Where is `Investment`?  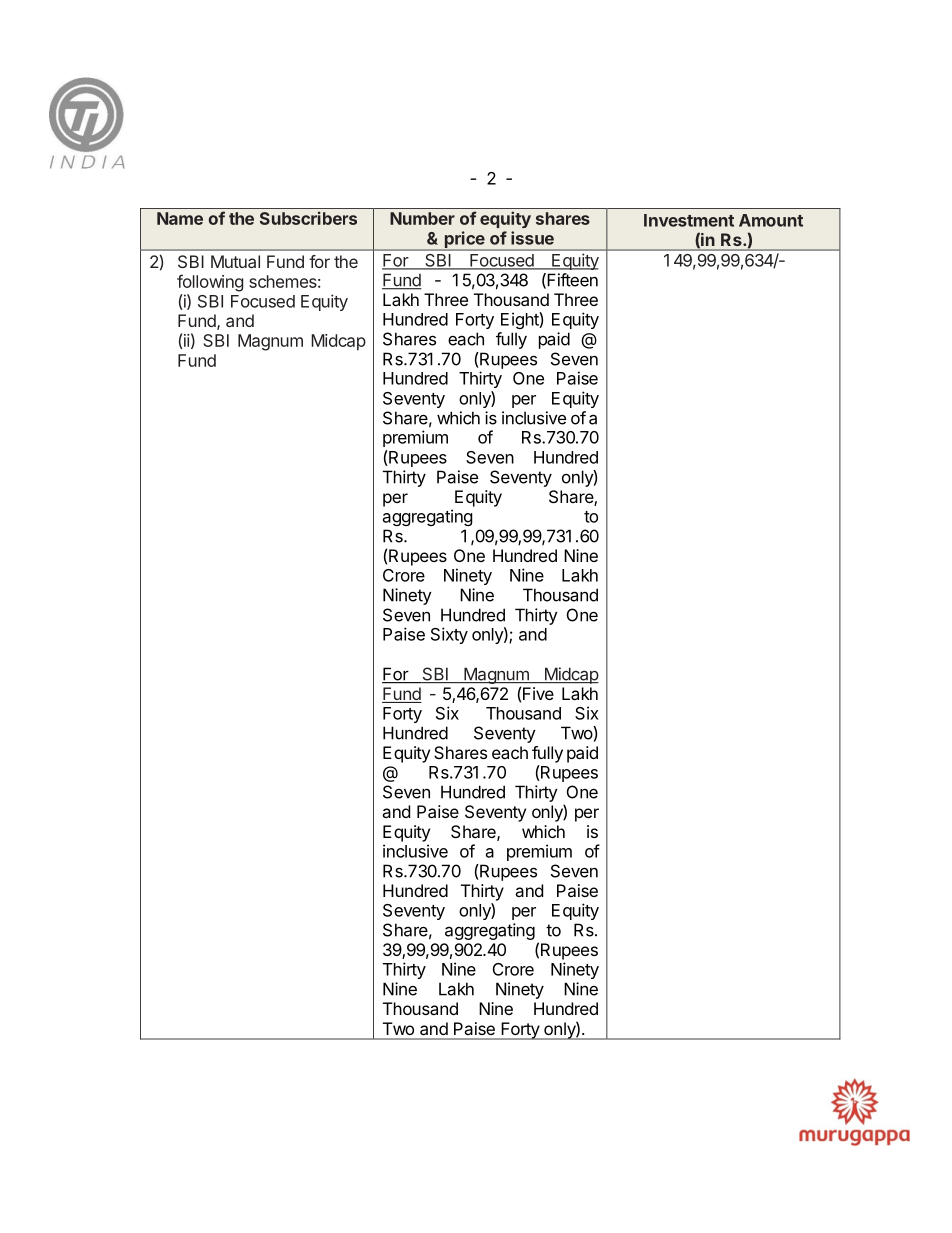
Investment is located at coordinates (689, 220).
